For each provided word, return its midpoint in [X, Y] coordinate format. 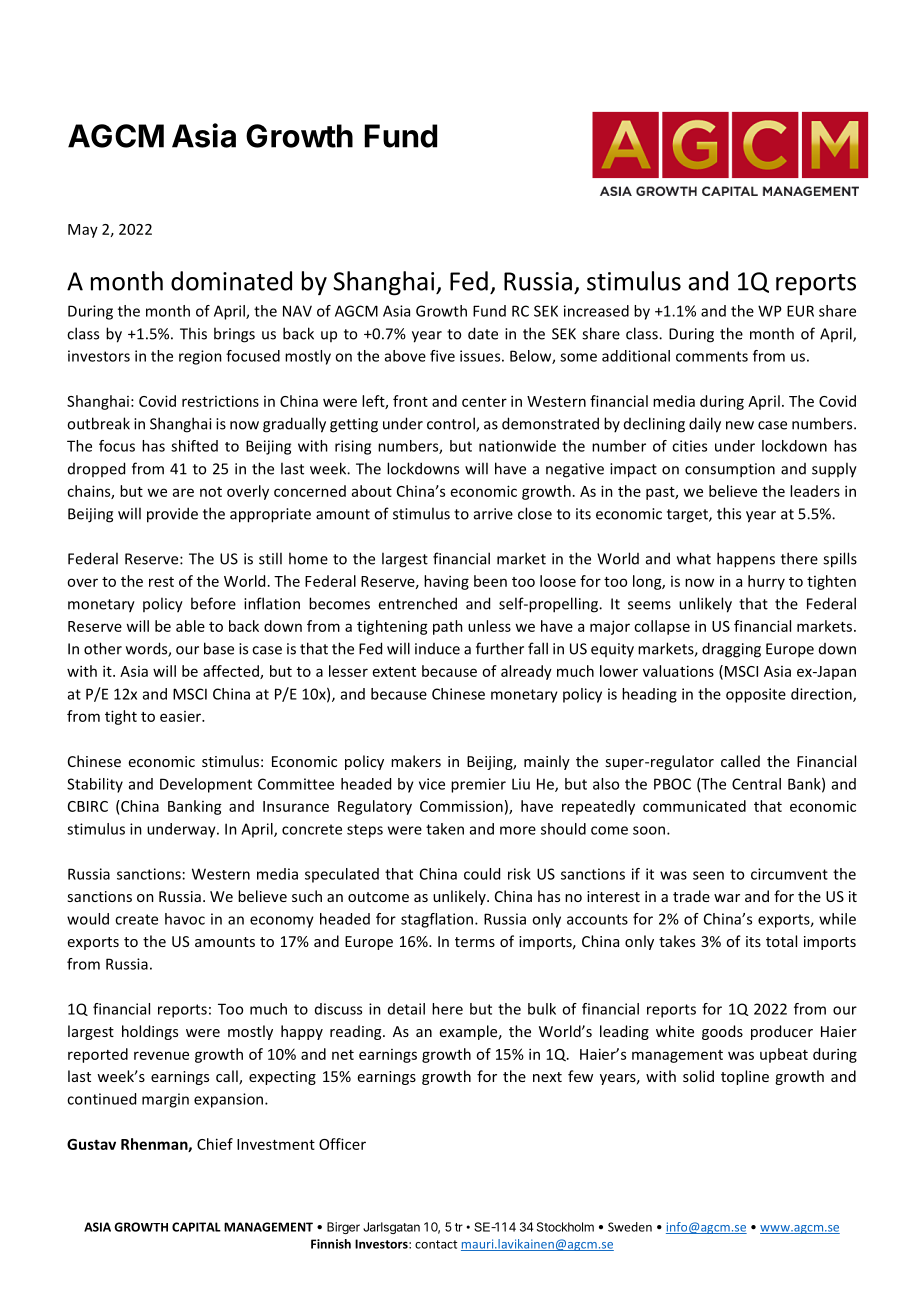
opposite [756, 695]
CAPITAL [196, 1227]
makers [416, 761]
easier [181, 716]
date [483, 333]
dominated [231, 281]
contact [436, 1244]
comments [712, 356]
